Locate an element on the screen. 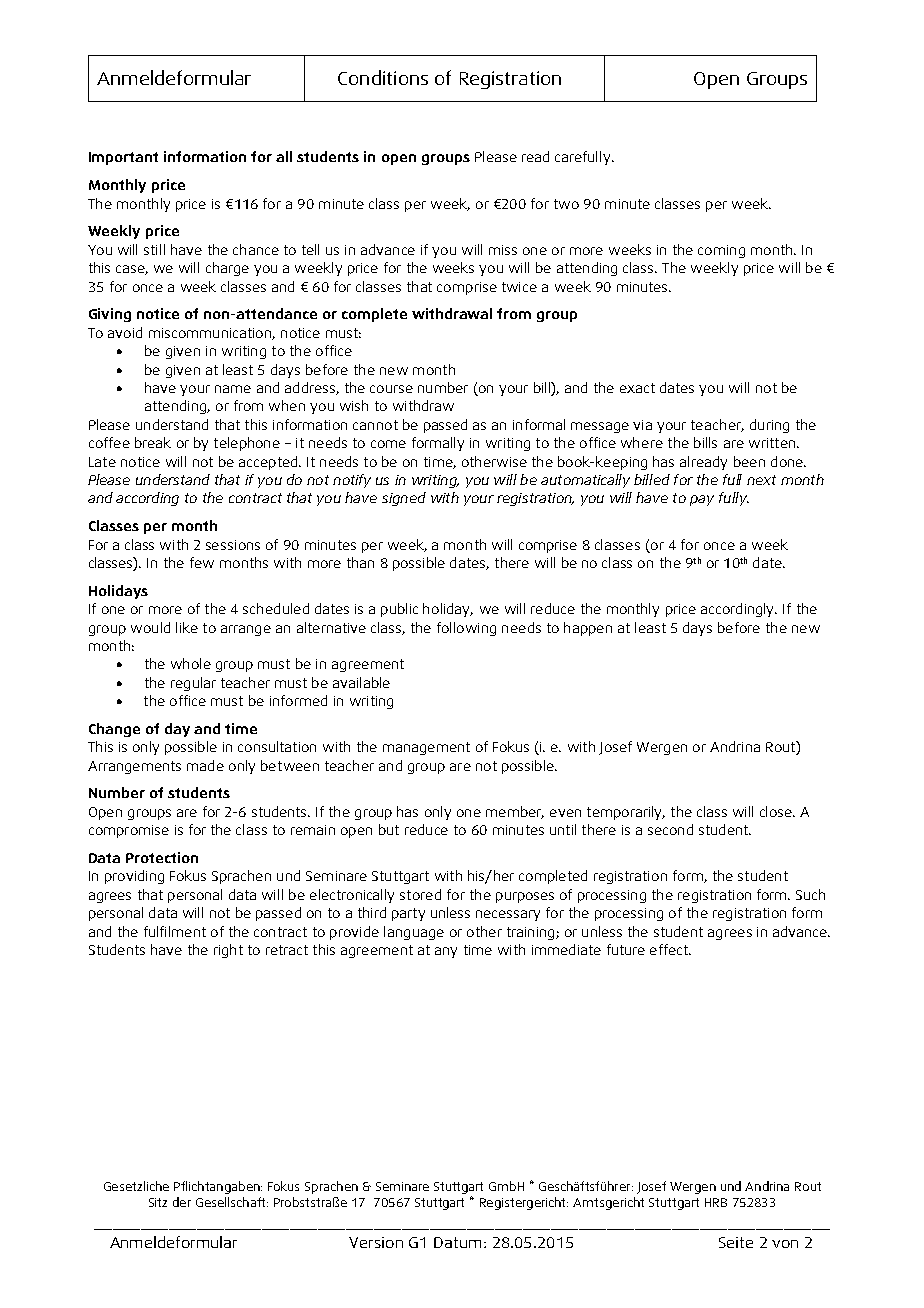 Image resolution: width=924 pixels, height=1308 pixels. been is located at coordinates (749, 461).
